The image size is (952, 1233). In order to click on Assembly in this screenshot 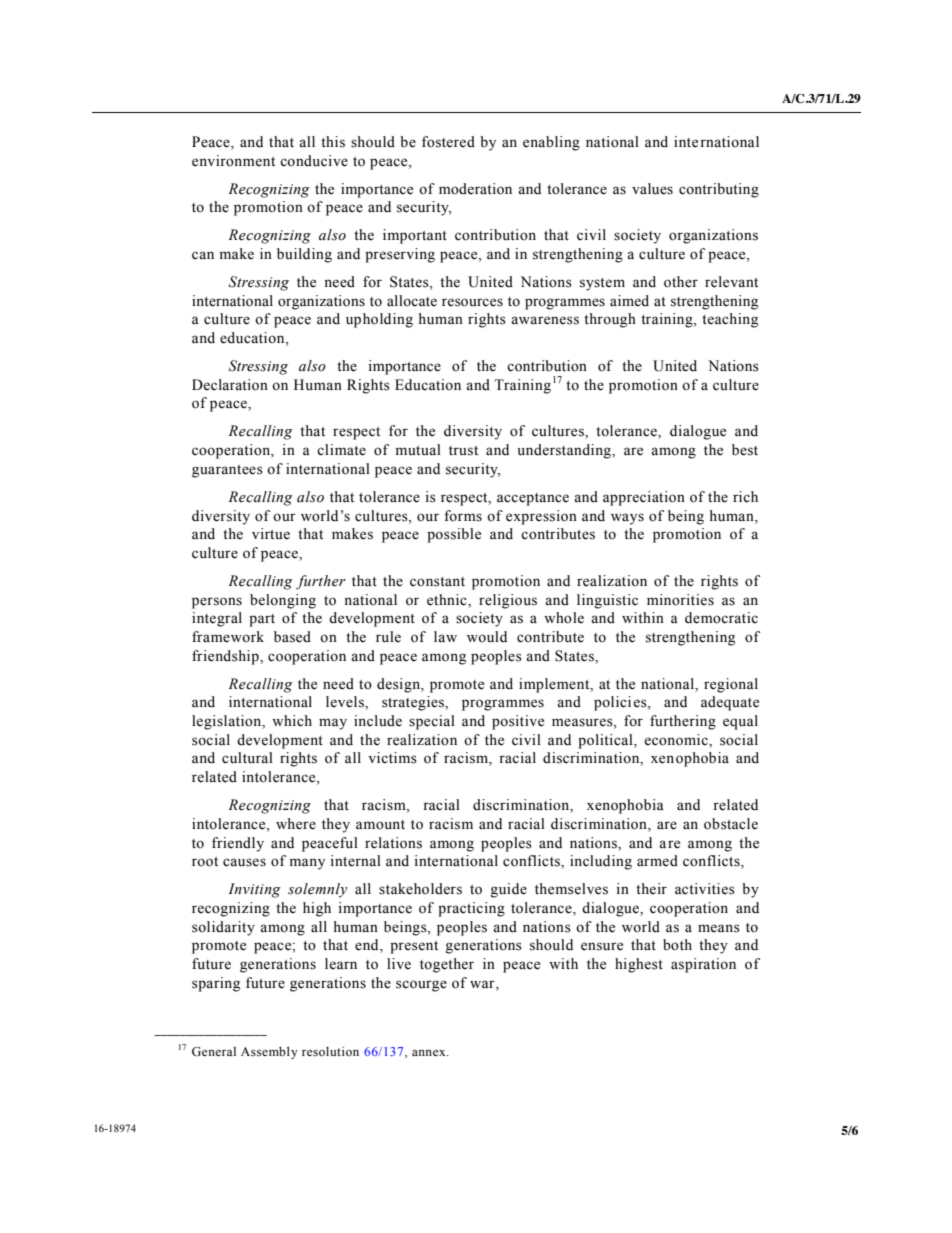, I will do `click(269, 1052)`.
